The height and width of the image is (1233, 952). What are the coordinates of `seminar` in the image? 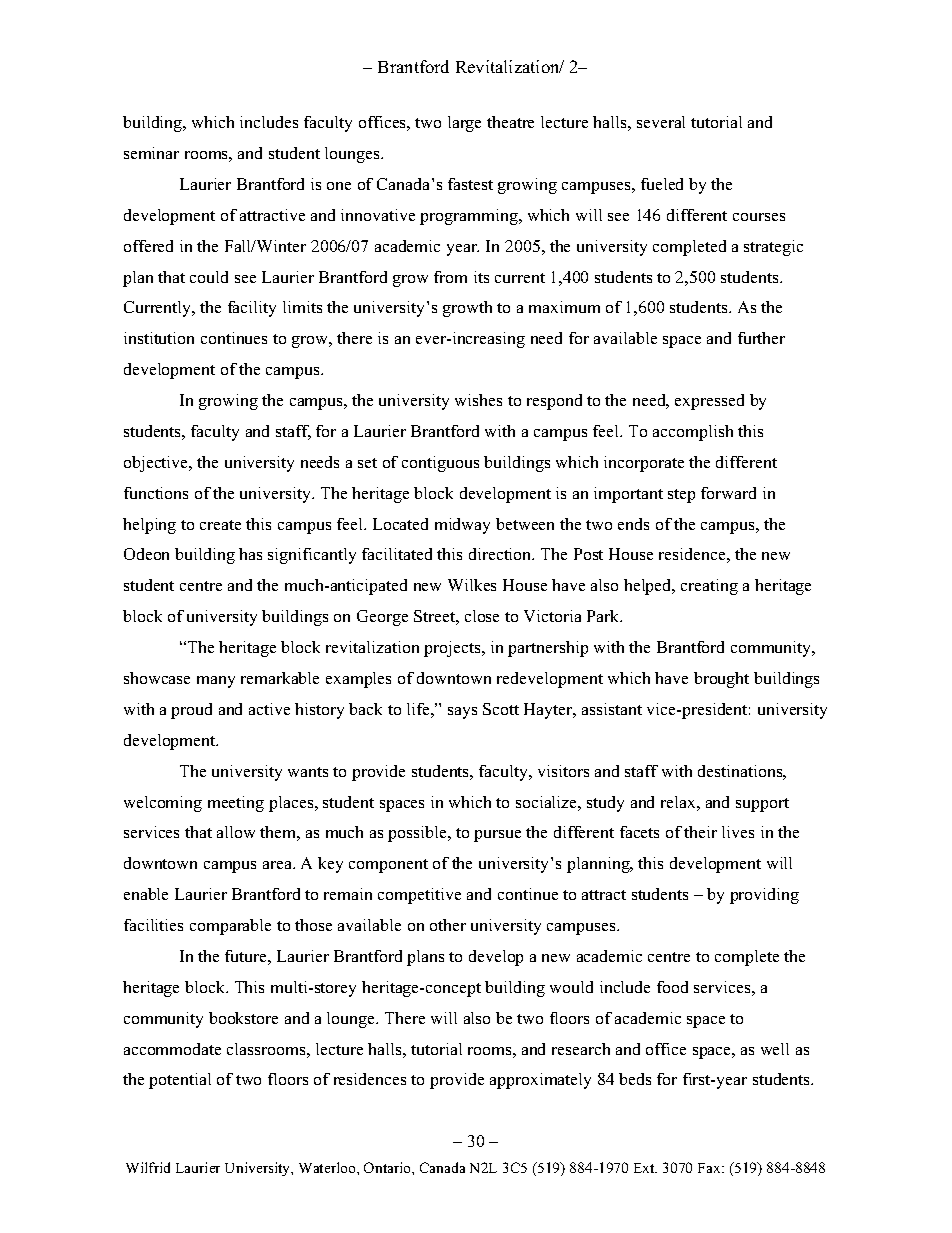 It's located at (151, 153).
